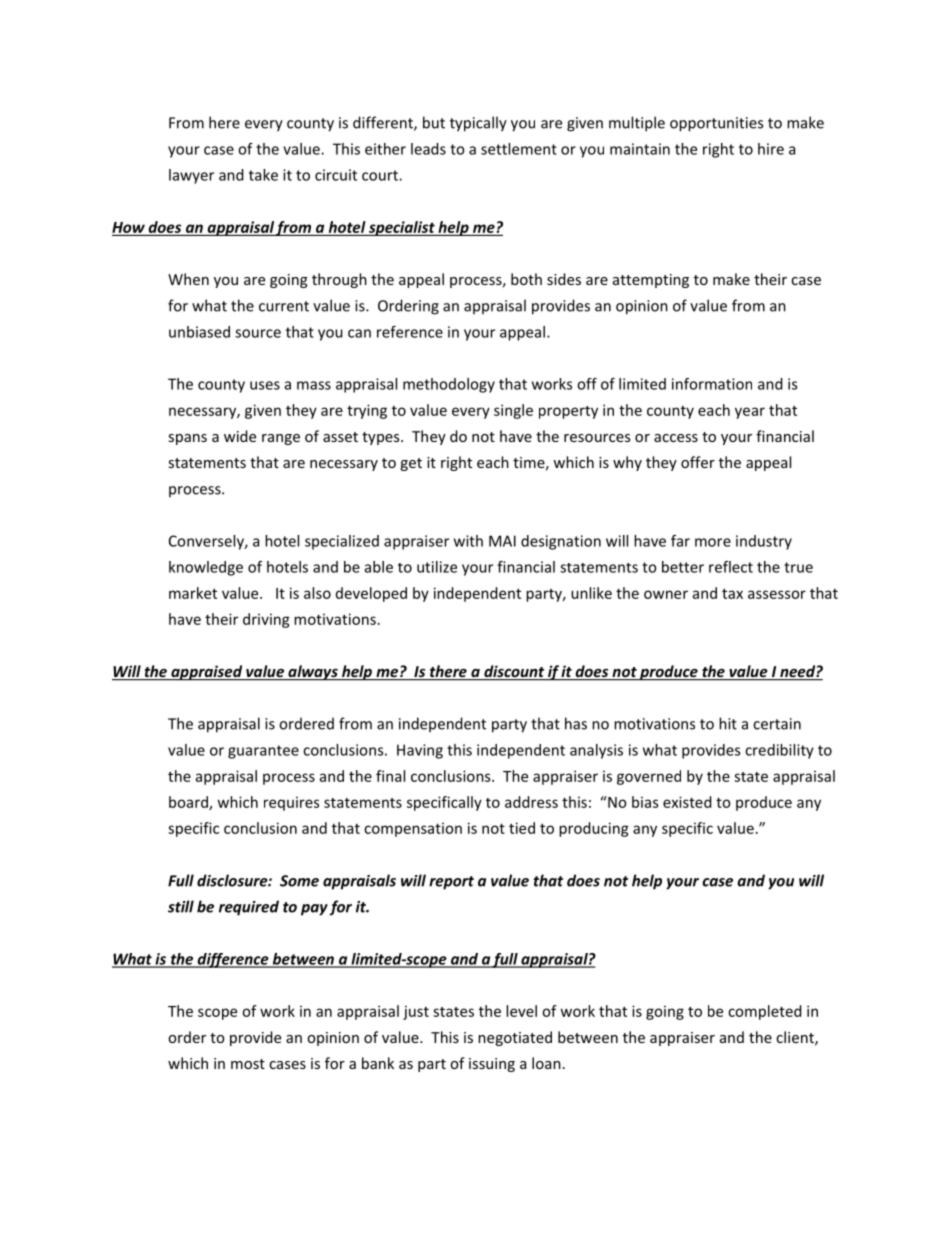 The width and height of the screenshot is (952, 1233). Describe the element at coordinates (248, 1064) in the screenshot. I see `most` at that location.
